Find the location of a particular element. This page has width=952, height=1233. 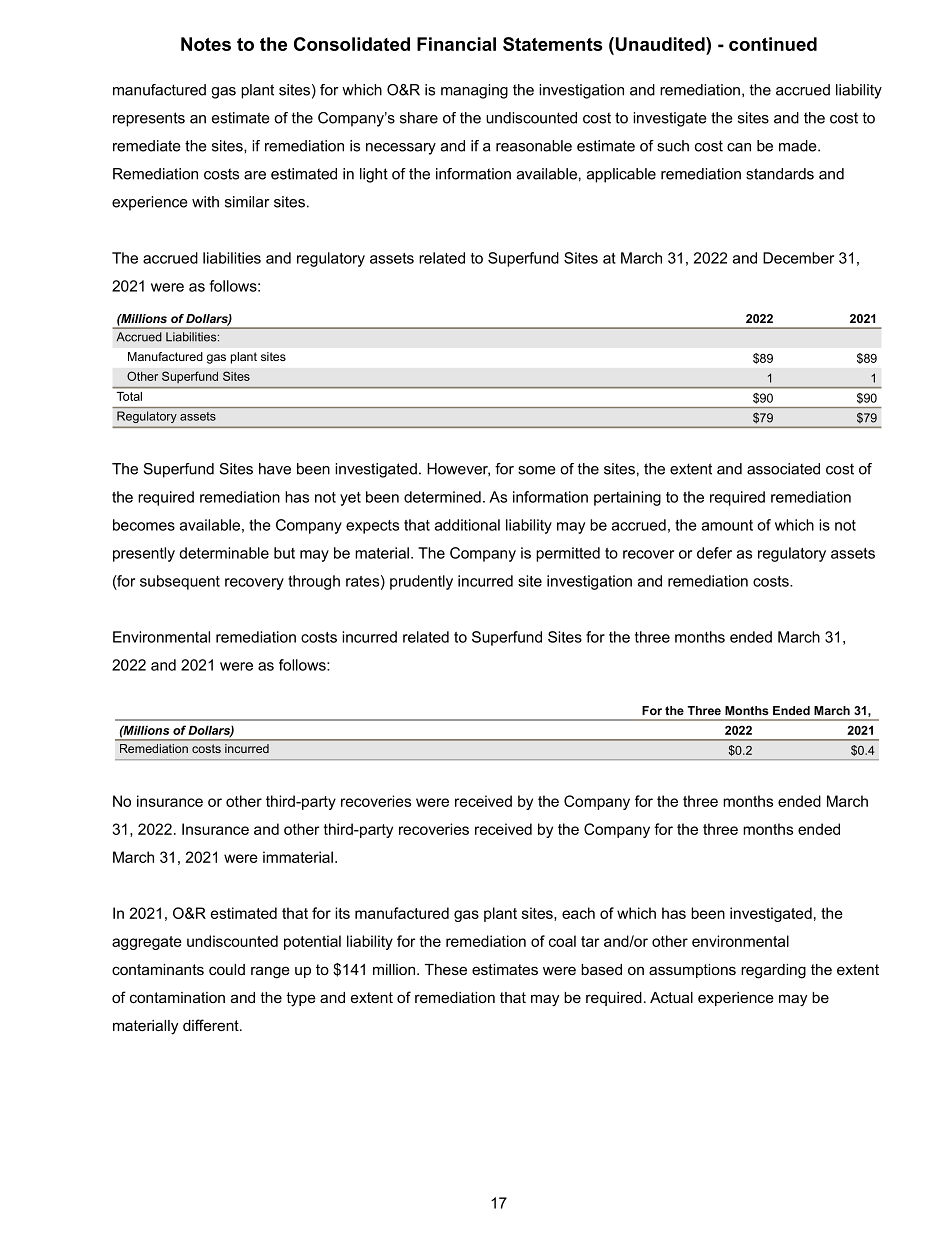

Notes is located at coordinates (206, 44).
